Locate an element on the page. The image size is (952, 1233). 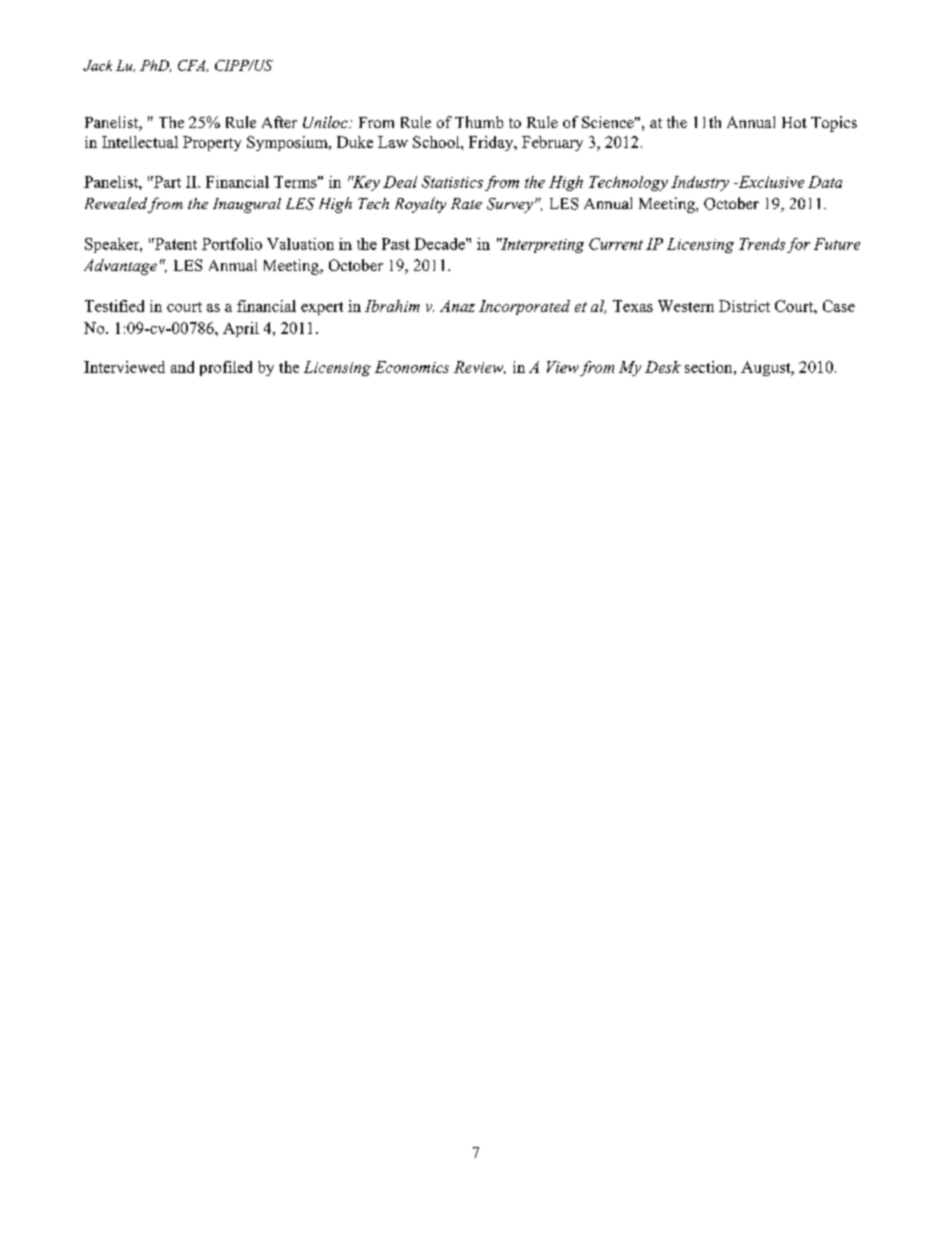
Topics is located at coordinates (834, 124).
